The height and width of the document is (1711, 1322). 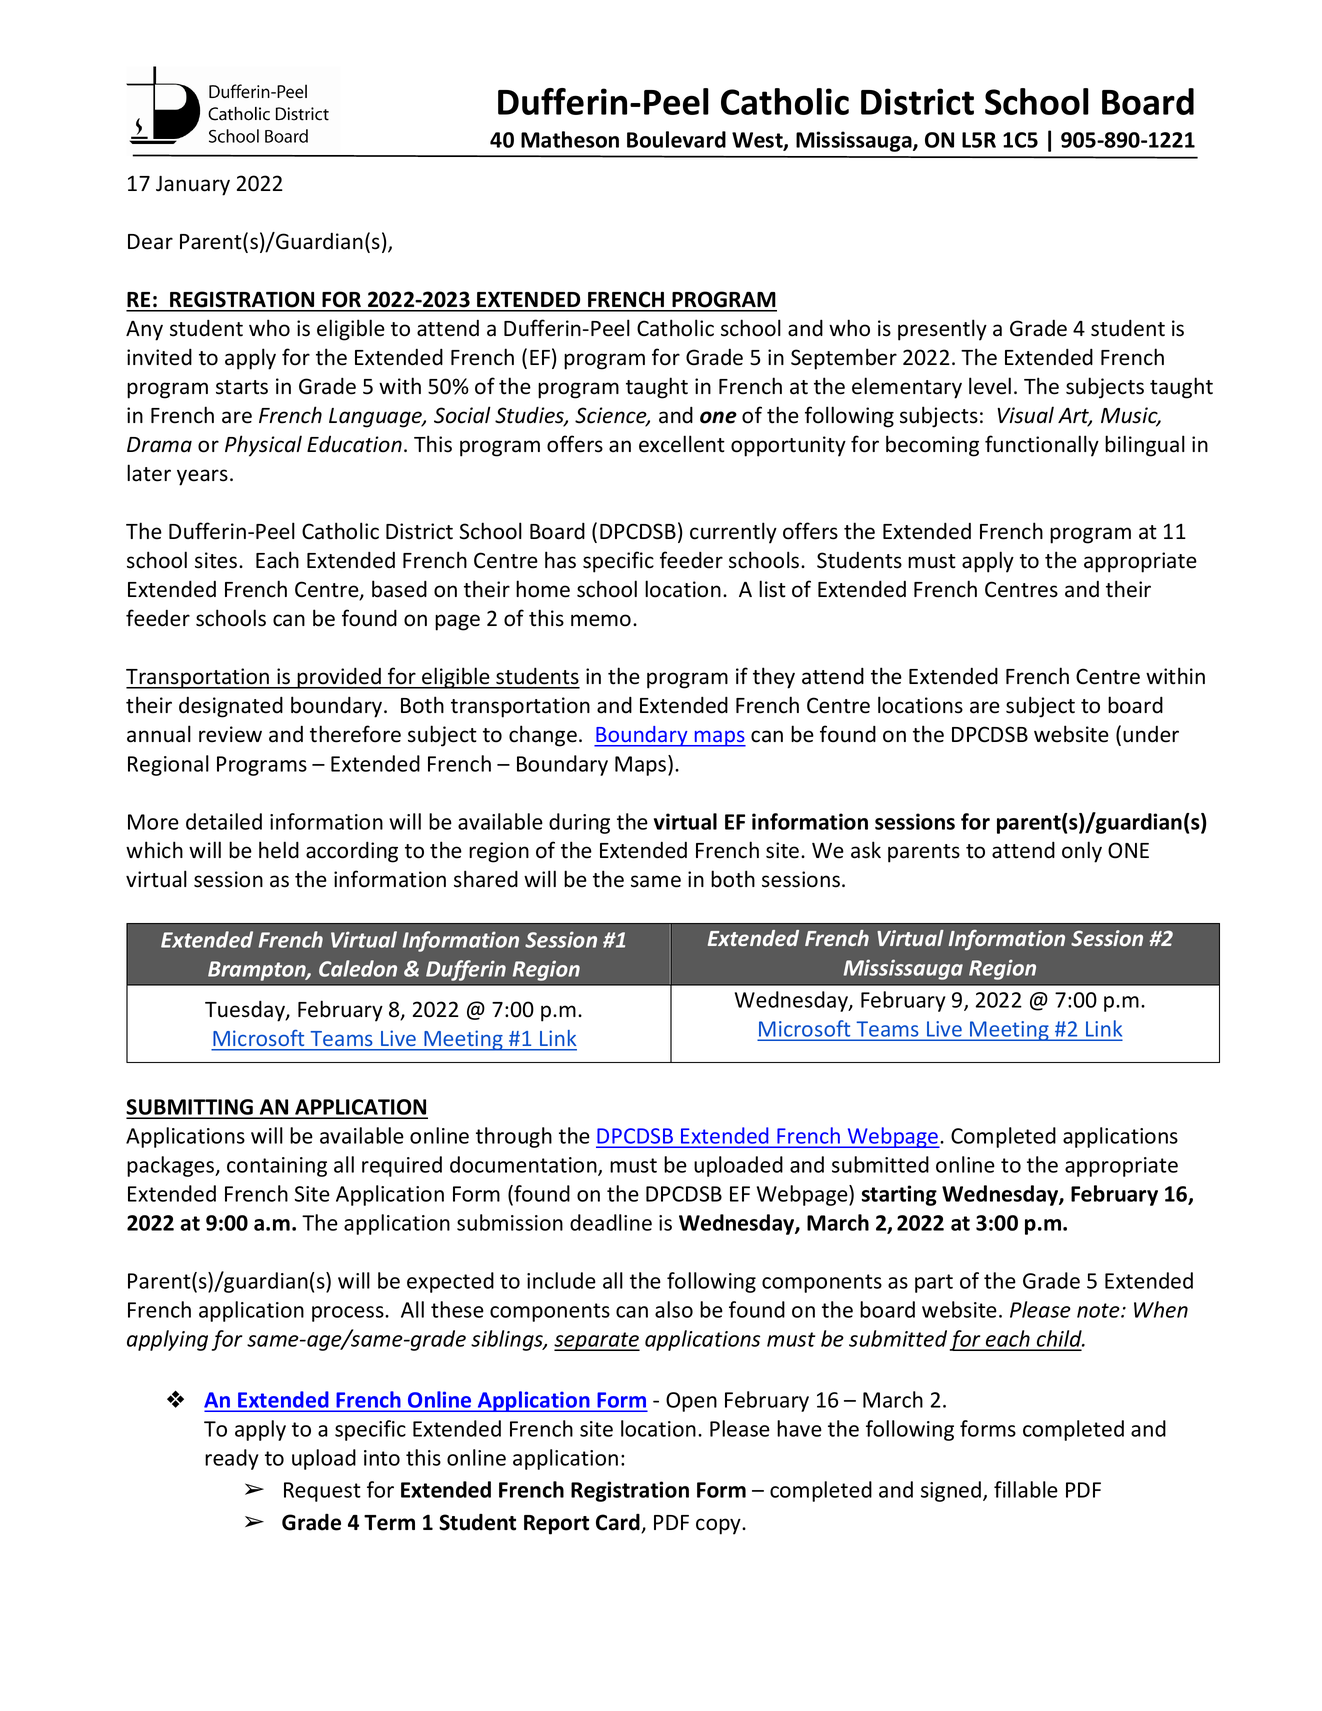 What do you see at coordinates (676, 139) in the document?
I see `Boulevard` at bounding box center [676, 139].
